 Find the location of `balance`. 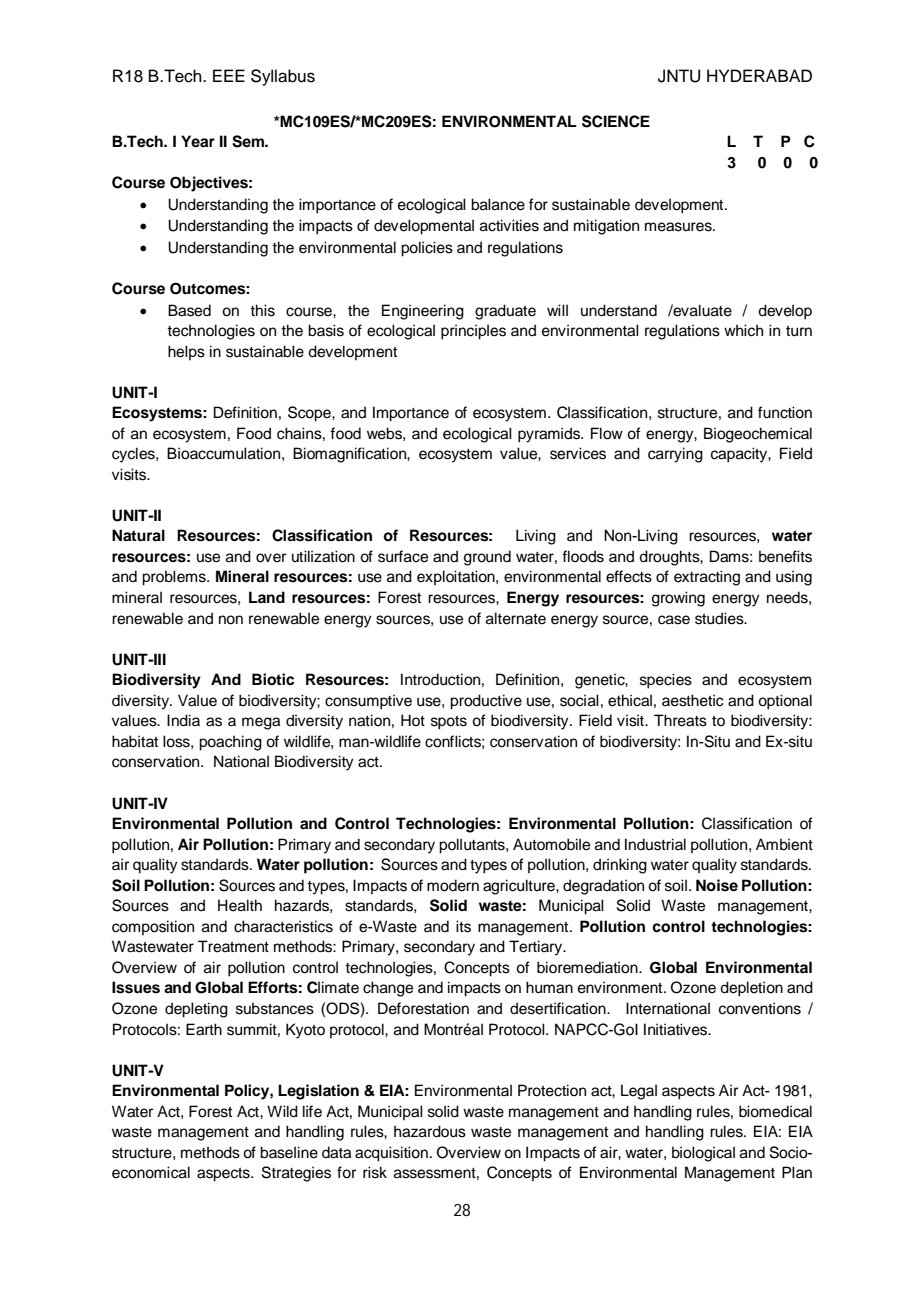

balance is located at coordinates (498, 204).
